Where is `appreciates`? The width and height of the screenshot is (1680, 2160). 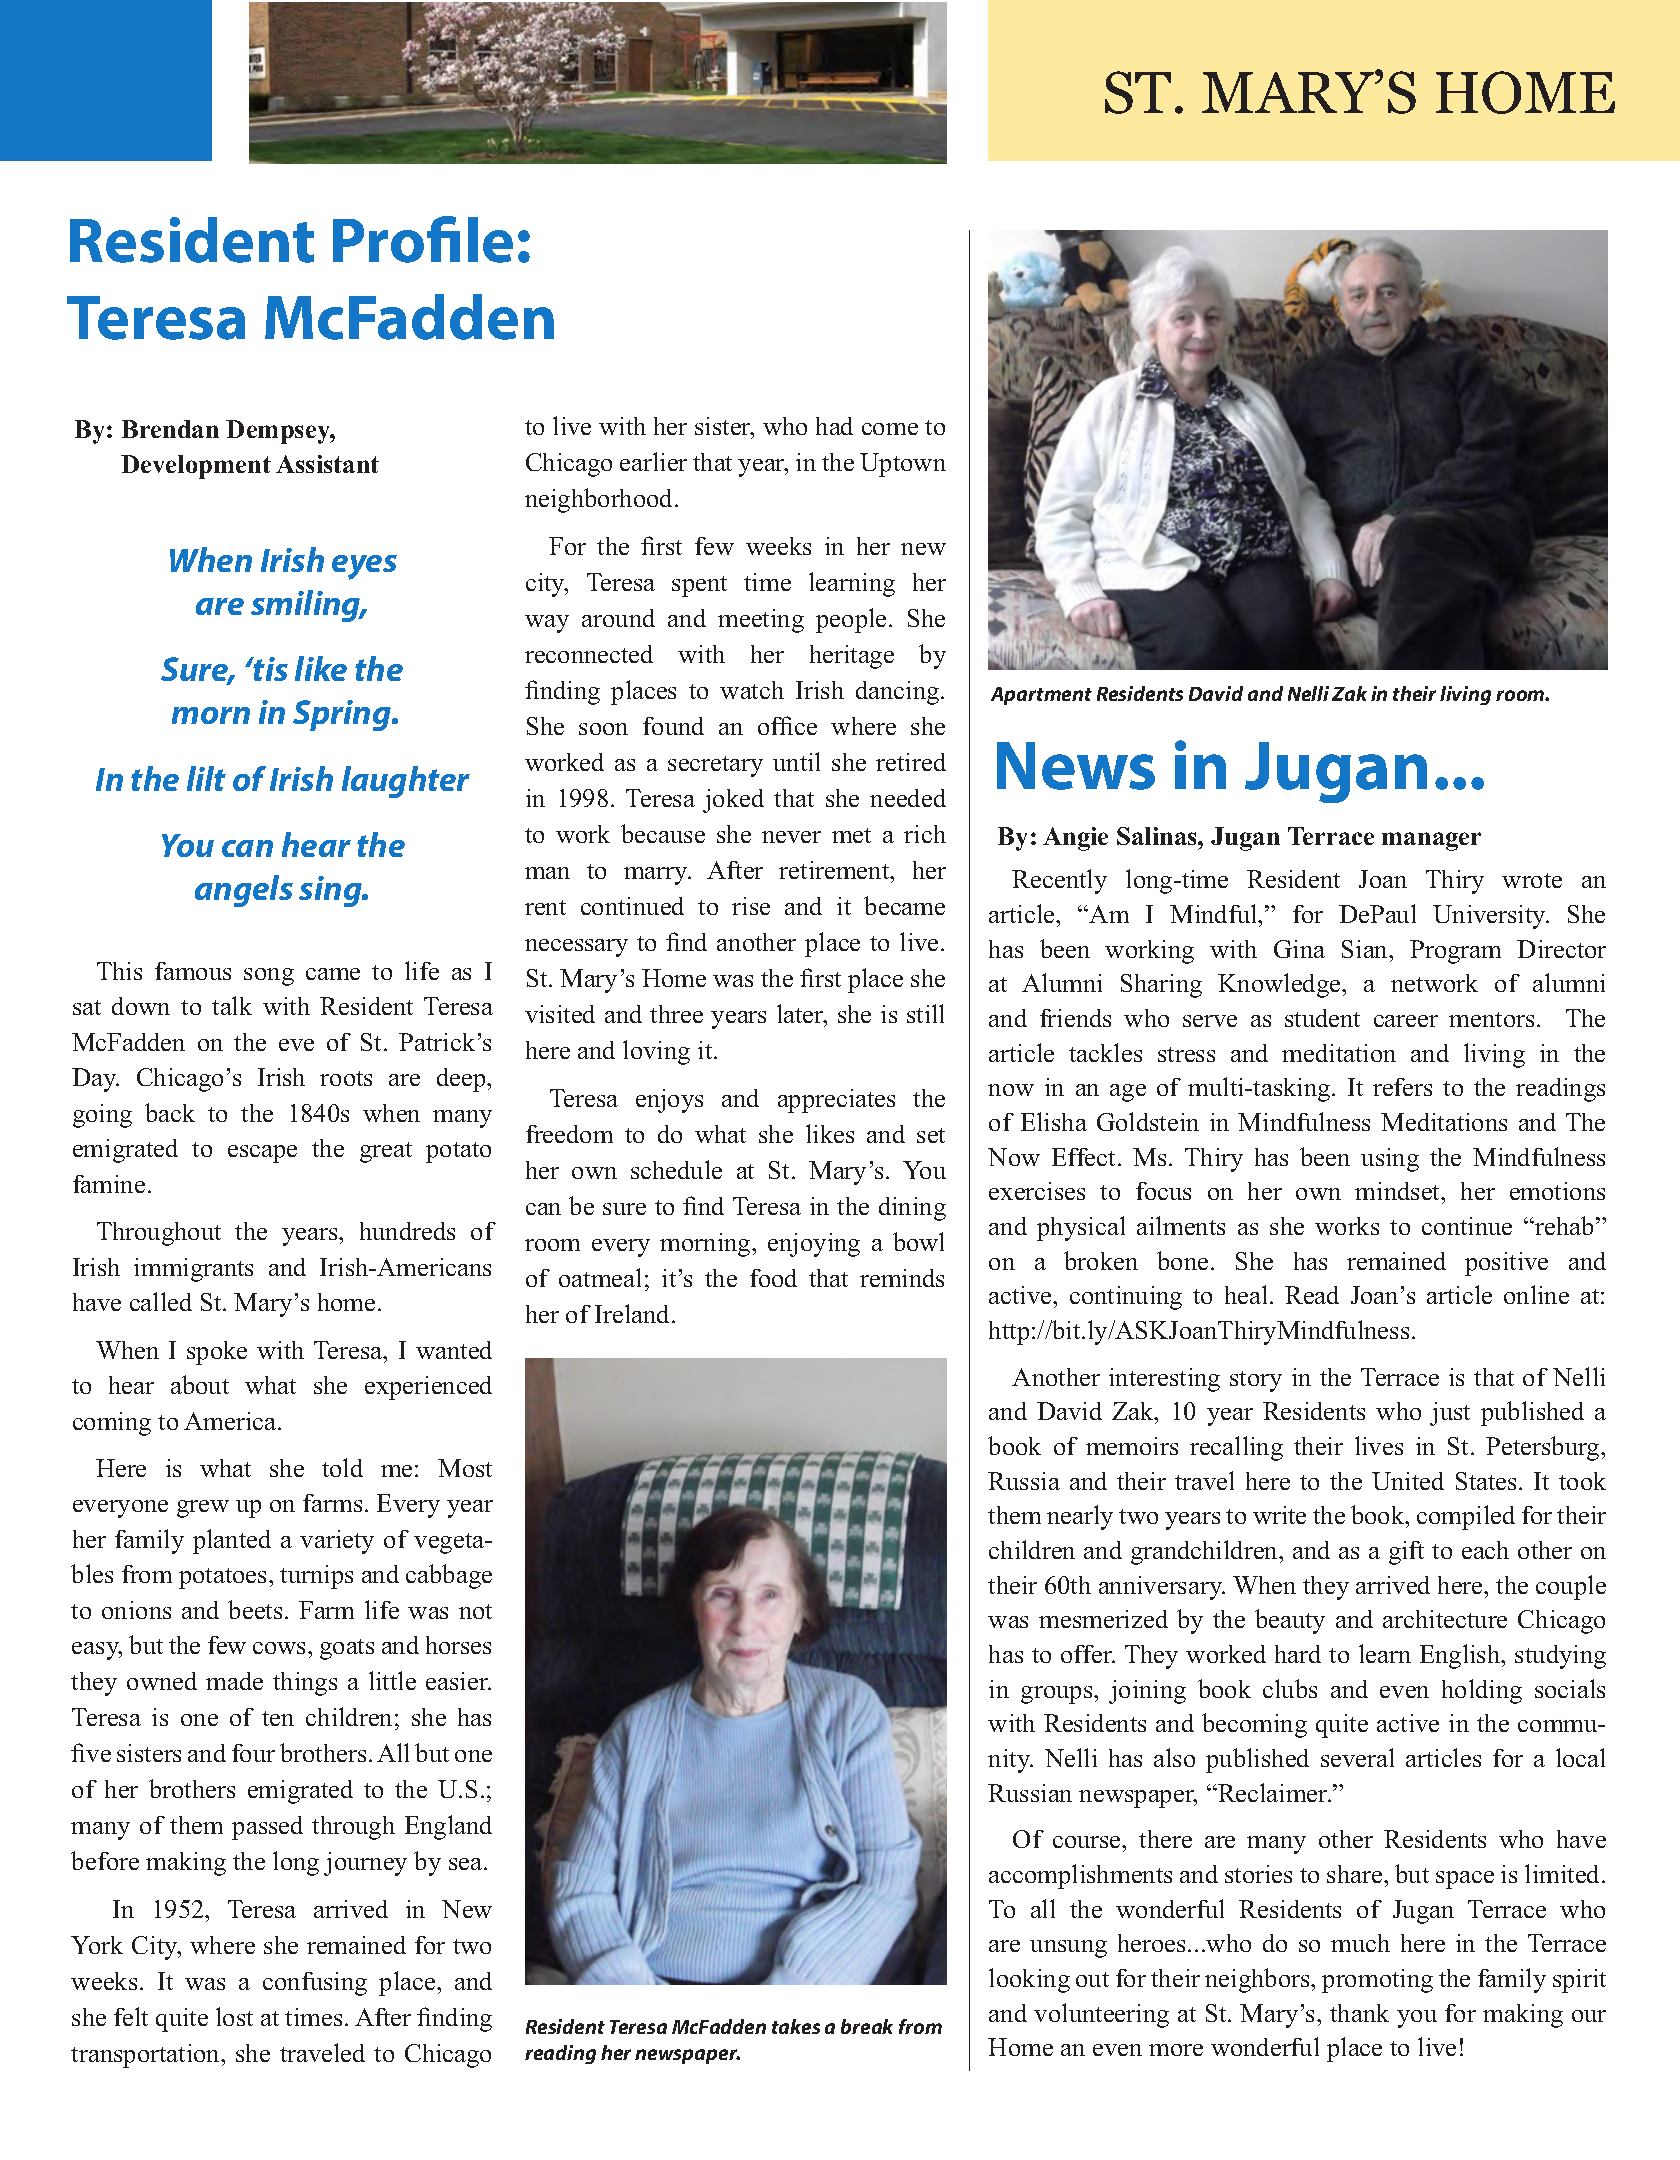 appreciates is located at coordinates (836, 1101).
